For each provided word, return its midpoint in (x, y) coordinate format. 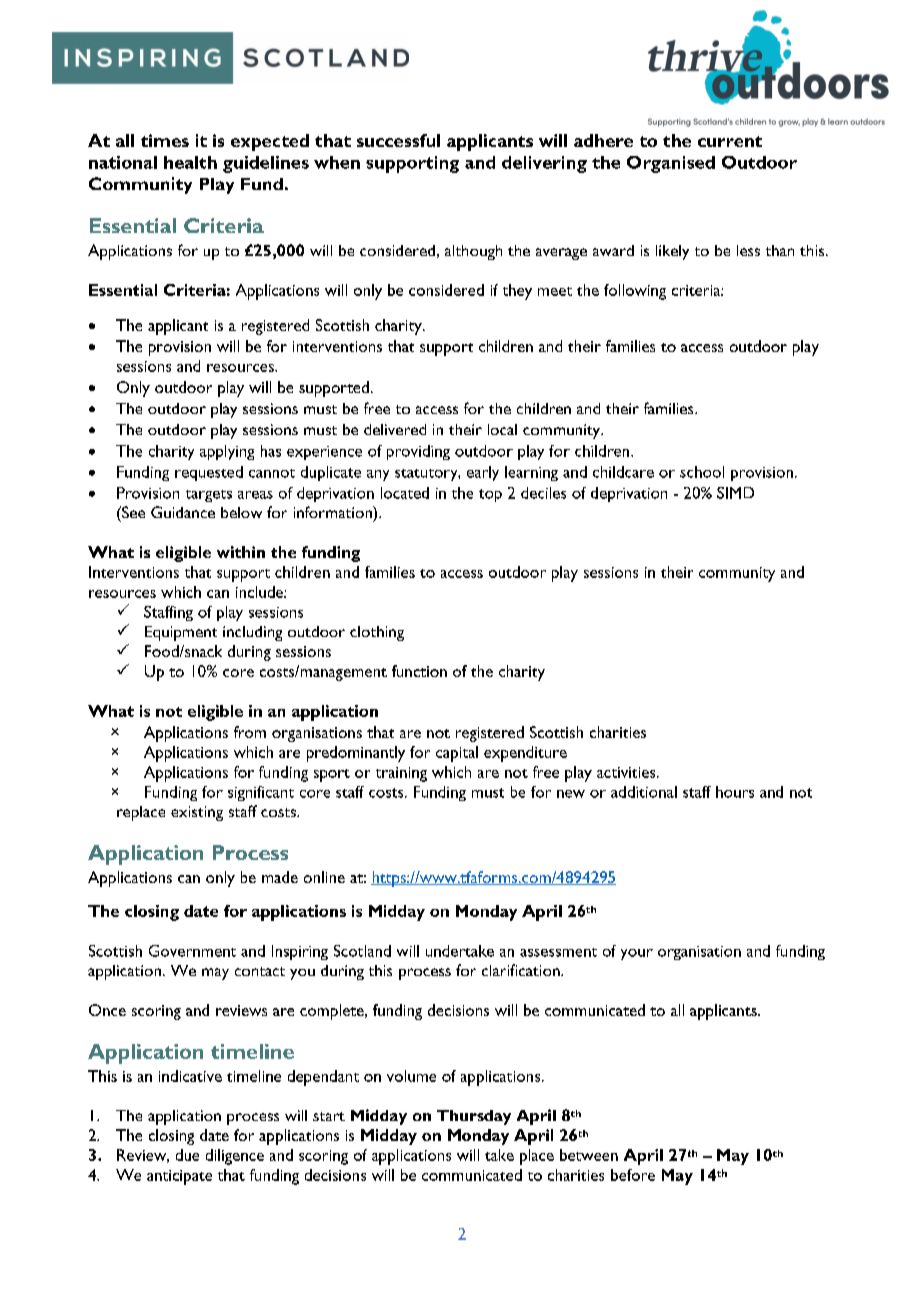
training (401, 774)
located (405, 493)
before (633, 1175)
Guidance (183, 512)
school (702, 472)
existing (197, 813)
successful (398, 140)
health (190, 162)
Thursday (474, 1117)
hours (735, 792)
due (187, 1155)
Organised (671, 164)
